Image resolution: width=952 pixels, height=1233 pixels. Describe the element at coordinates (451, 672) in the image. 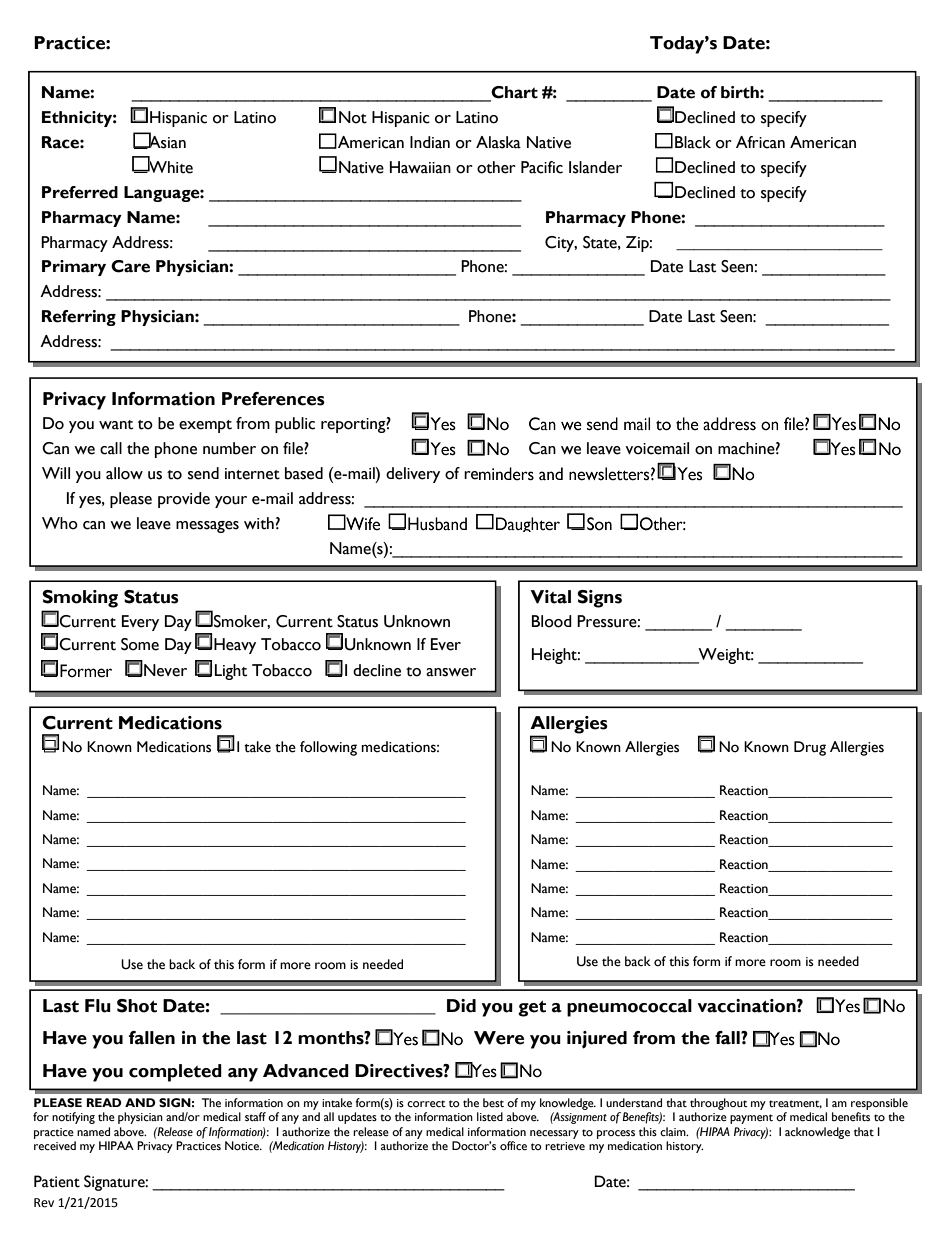

I see `answer` at that location.
